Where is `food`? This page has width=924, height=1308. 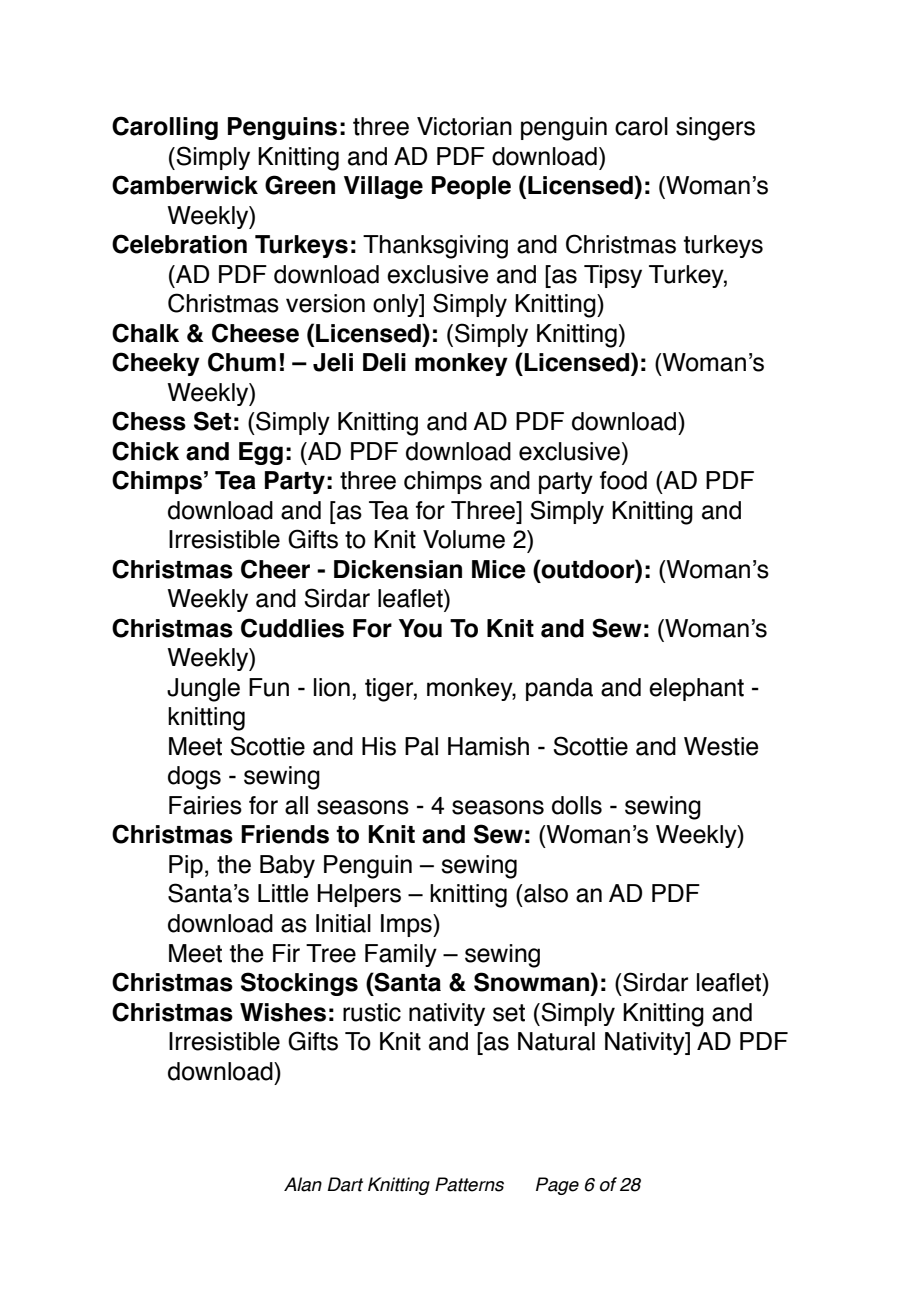
food is located at coordinates (623, 480).
